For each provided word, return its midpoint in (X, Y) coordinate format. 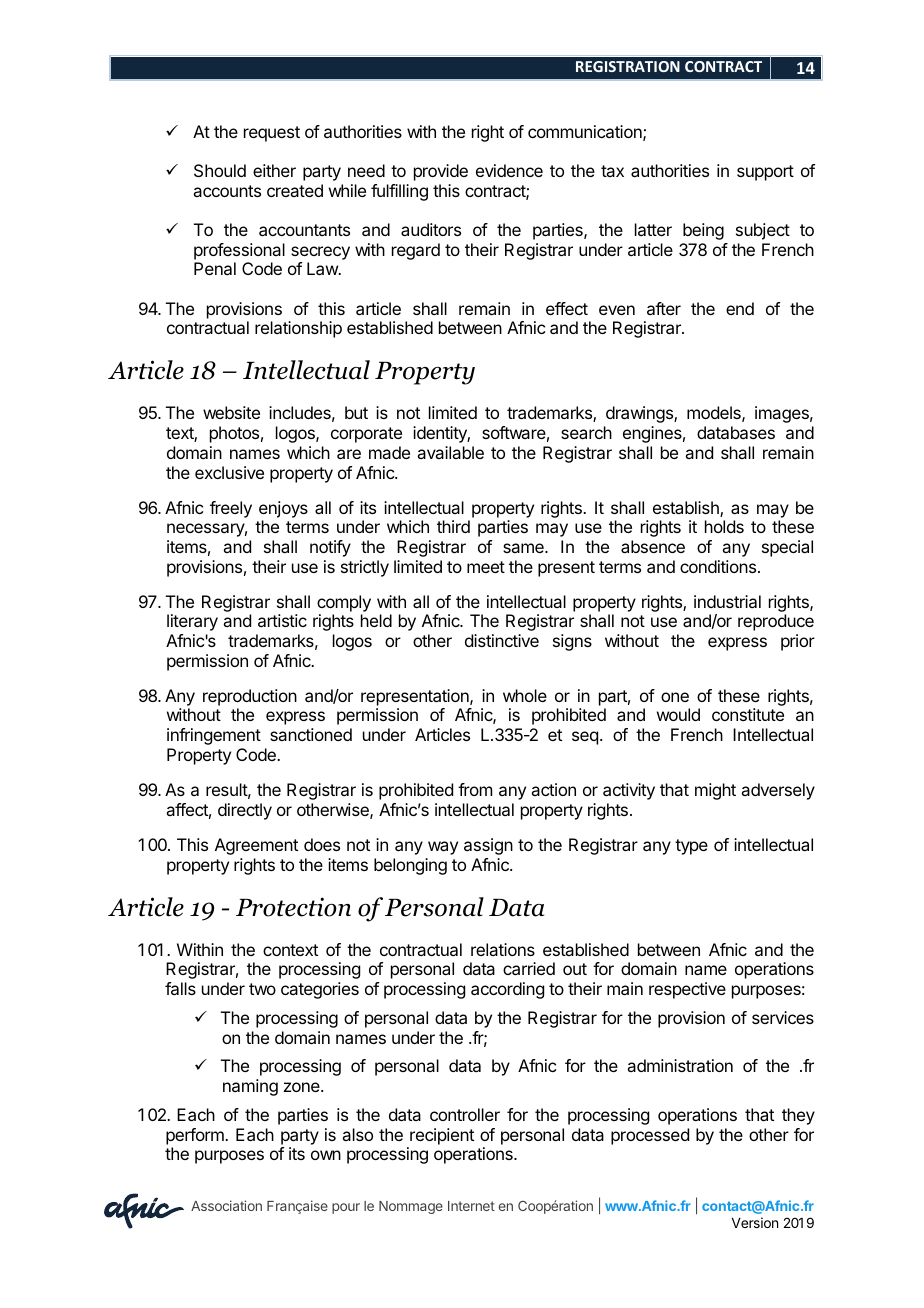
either (274, 170)
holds (724, 526)
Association (226, 1205)
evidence (509, 170)
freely (231, 509)
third (453, 526)
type (691, 847)
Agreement (256, 846)
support (765, 173)
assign (488, 846)
